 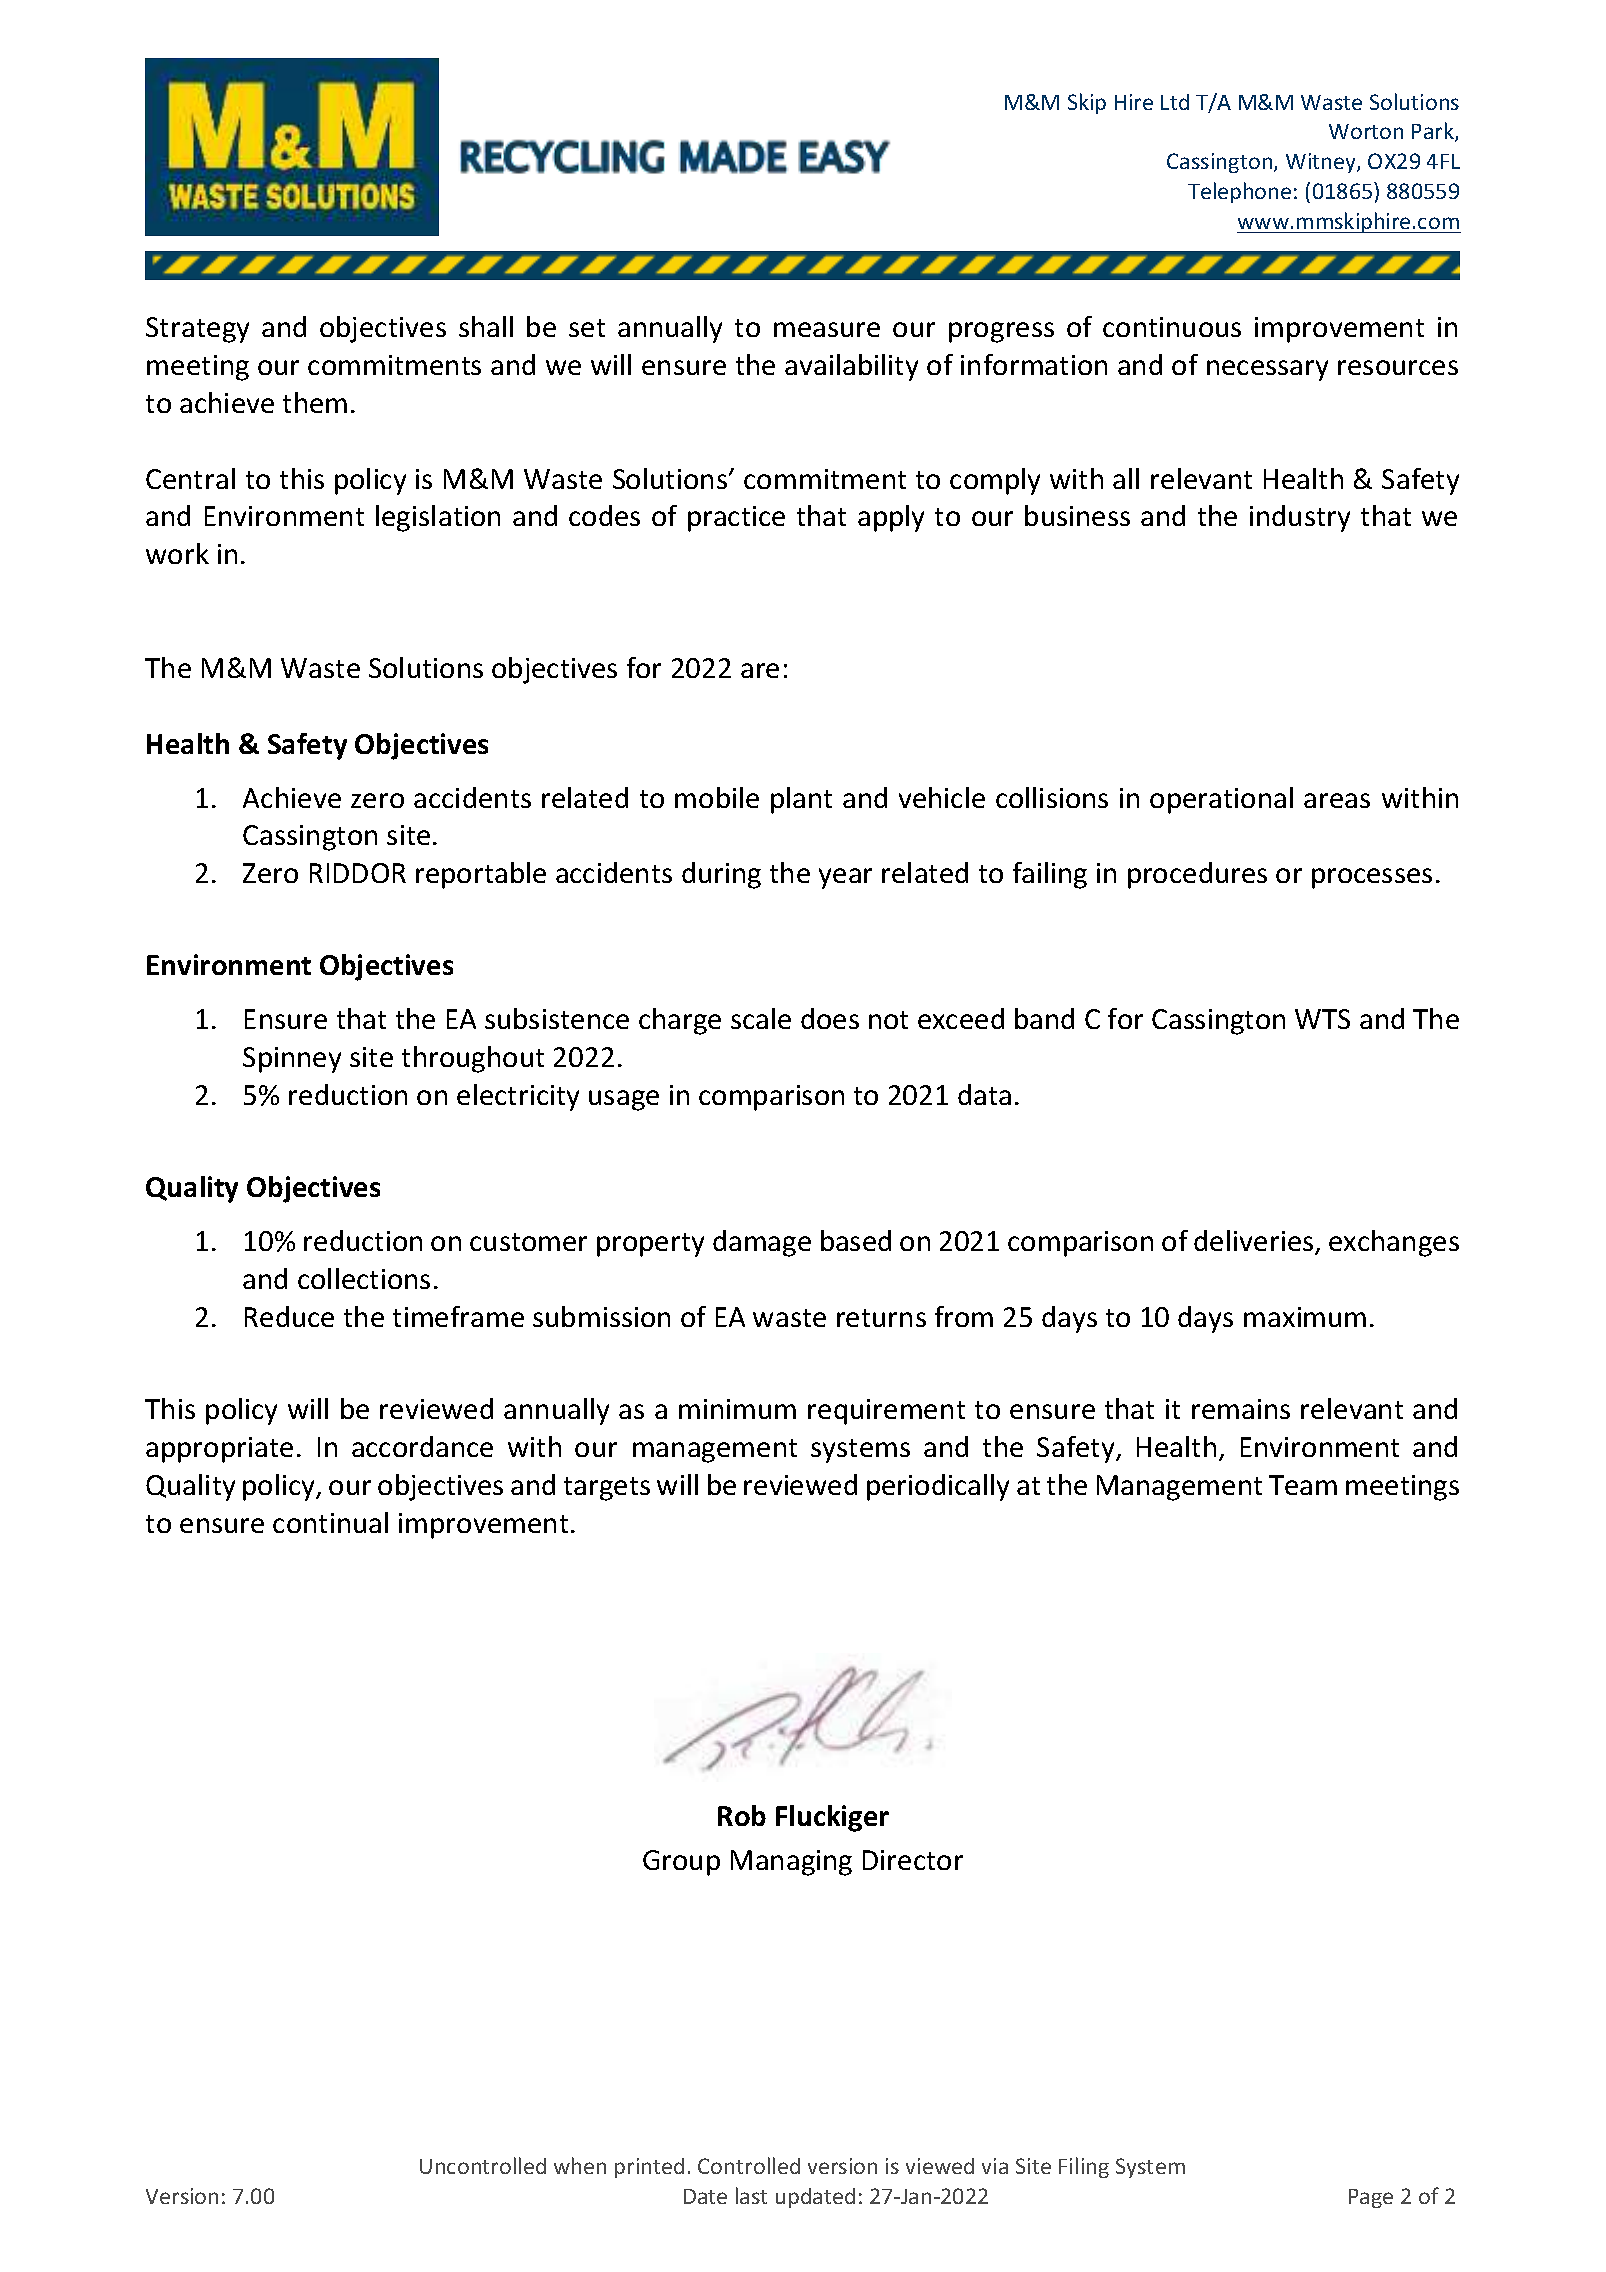 What do you see at coordinates (1239, 192) in the document?
I see `Telephone` at bounding box center [1239, 192].
